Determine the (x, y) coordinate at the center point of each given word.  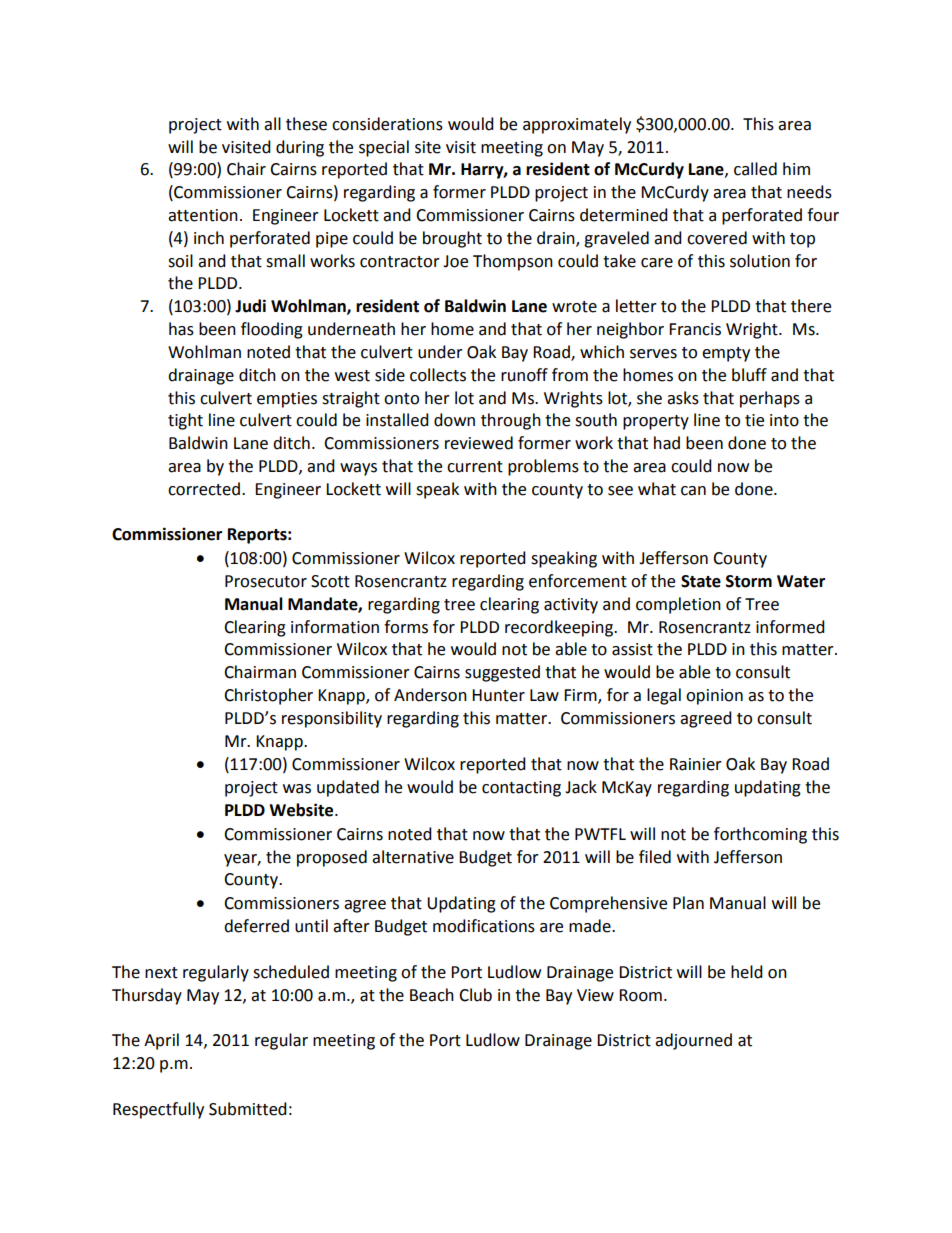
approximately (577, 125)
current (475, 467)
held (747, 972)
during (300, 148)
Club (475, 995)
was (297, 789)
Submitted (248, 1109)
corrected (204, 489)
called (755, 169)
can (693, 491)
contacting (521, 789)
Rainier (696, 764)
